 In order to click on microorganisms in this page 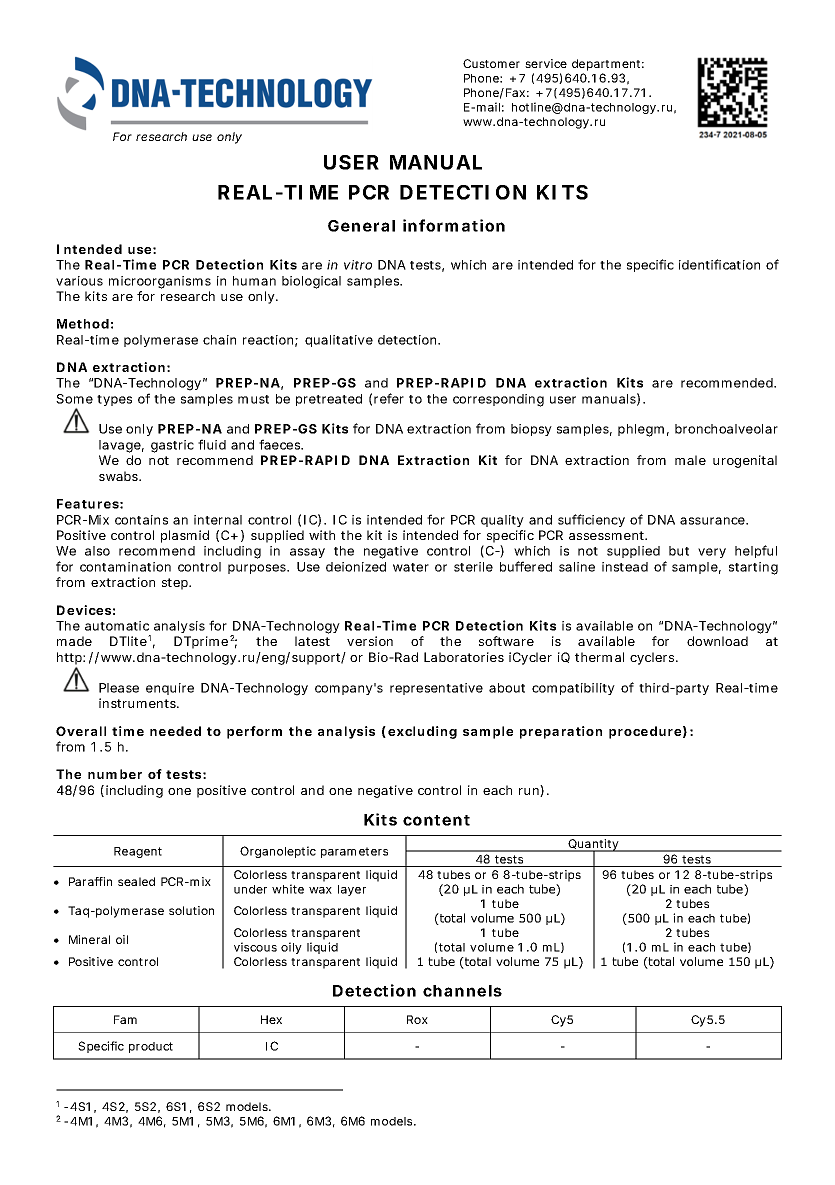, I will do `click(160, 282)`.
